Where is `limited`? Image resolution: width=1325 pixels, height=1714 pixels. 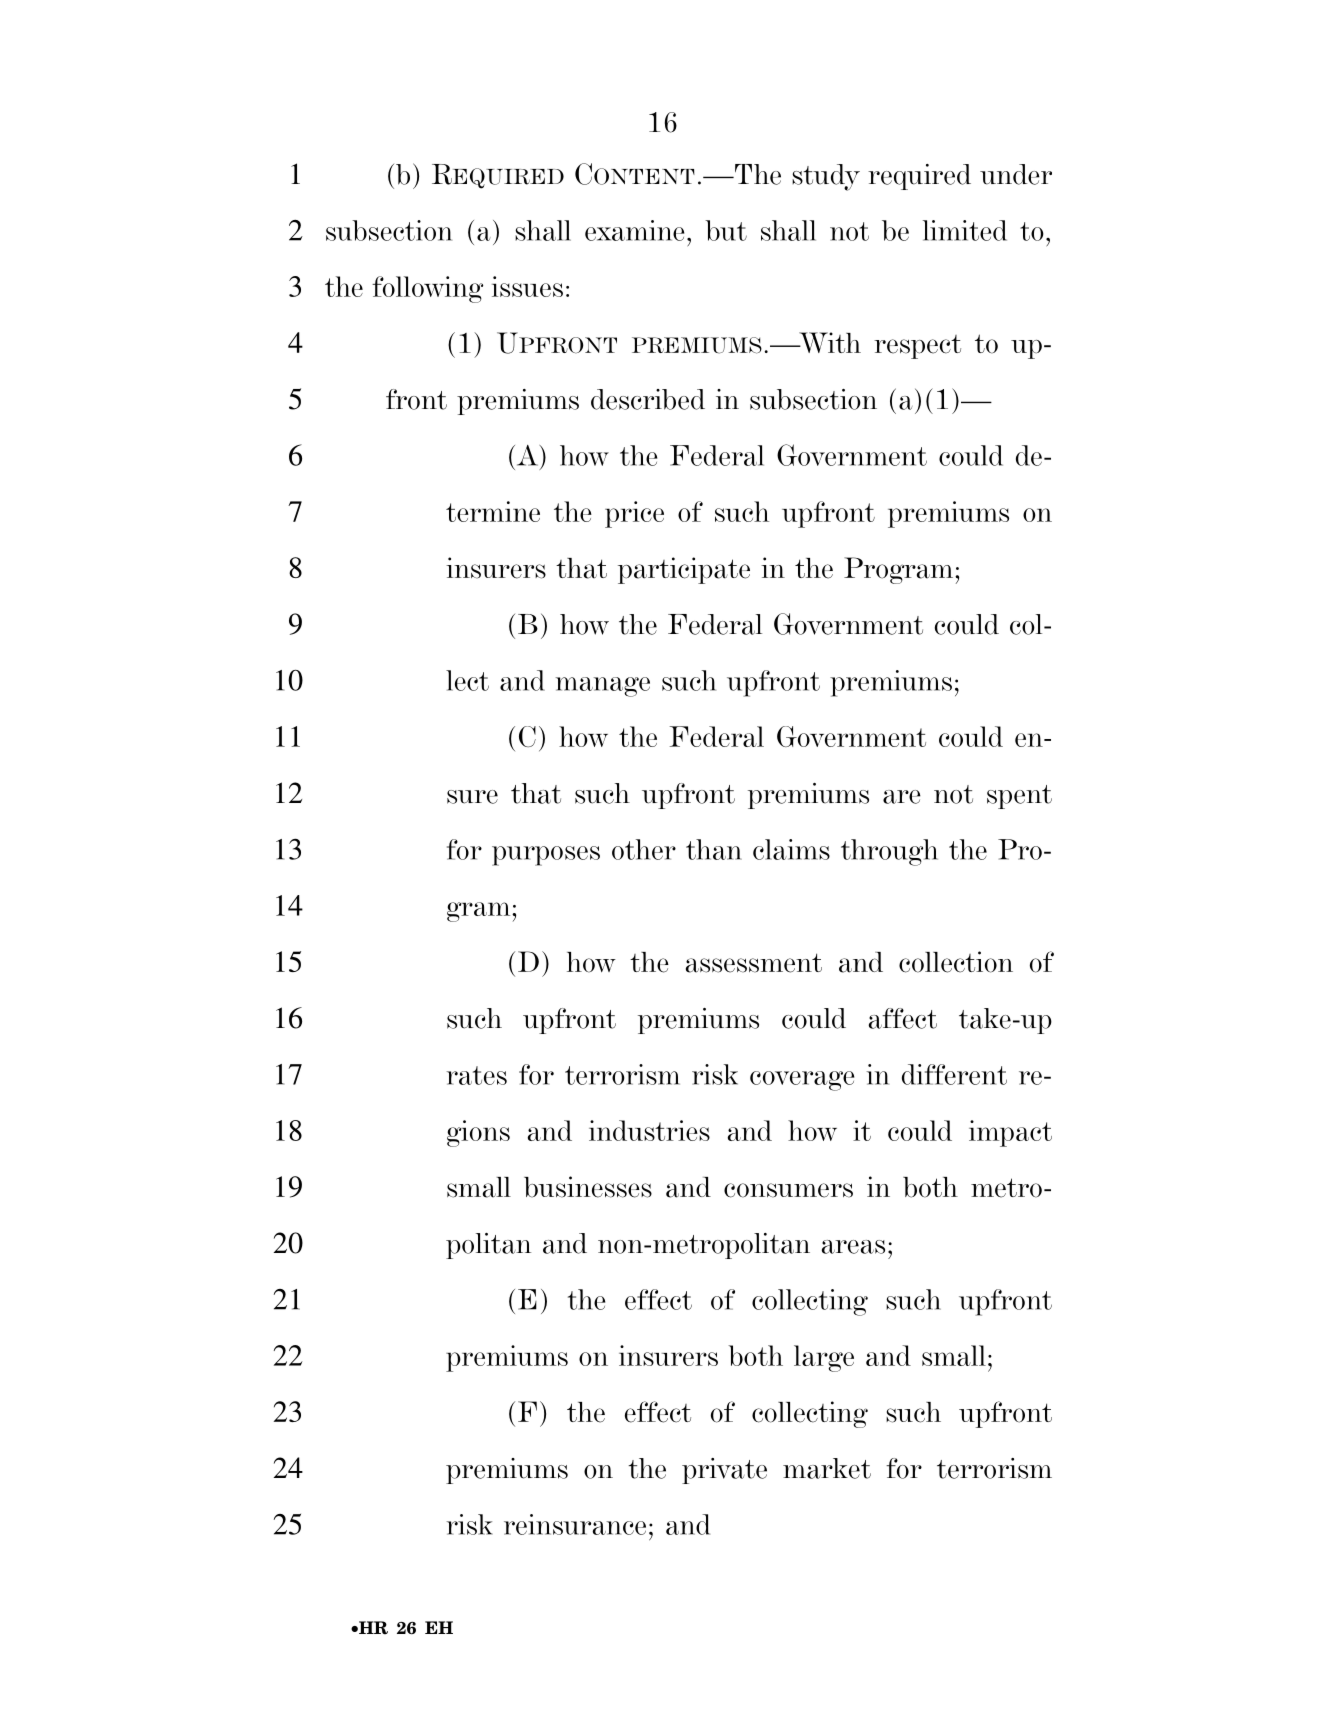
limited is located at coordinates (965, 230).
